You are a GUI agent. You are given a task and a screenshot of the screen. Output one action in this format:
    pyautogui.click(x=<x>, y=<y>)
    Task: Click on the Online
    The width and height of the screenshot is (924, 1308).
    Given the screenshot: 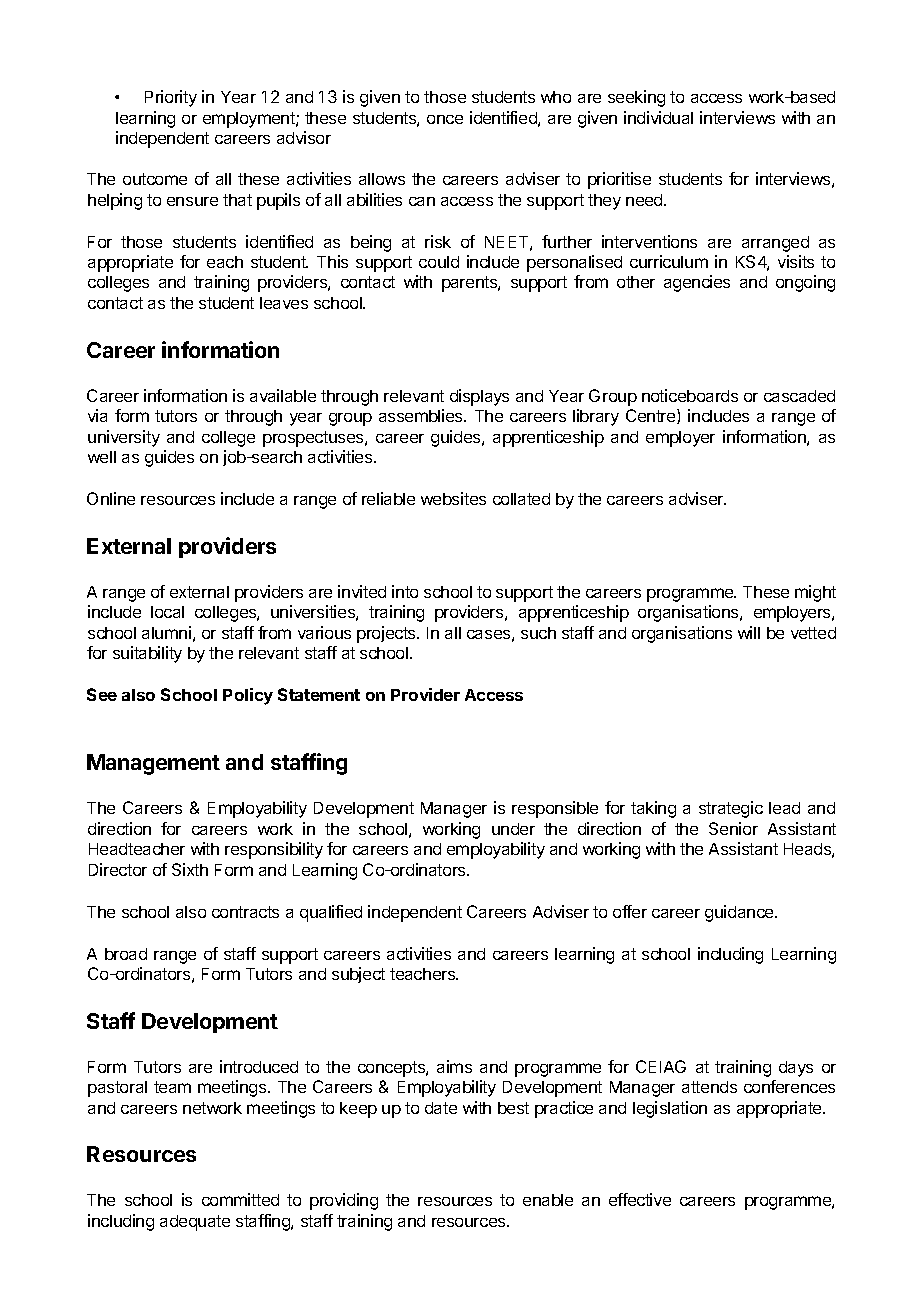 What is the action you would take?
    pyautogui.click(x=111, y=498)
